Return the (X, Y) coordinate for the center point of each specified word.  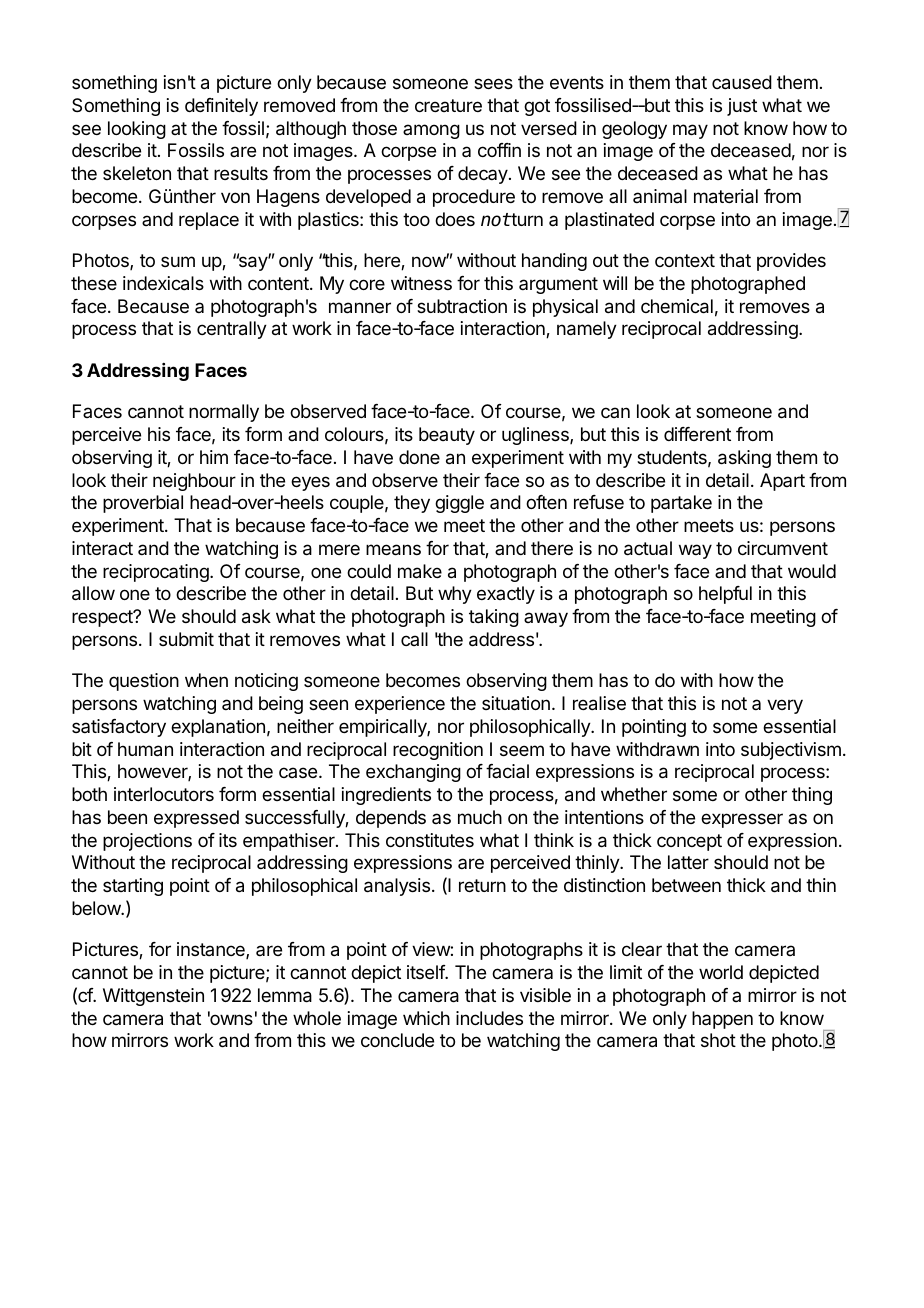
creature (448, 105)
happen (722, 1020)
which (426, 1018)
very (785, 706)
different (697, 434)
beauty (447, 436)
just (742, 107)
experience (400, 705)
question (144, 682)
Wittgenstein (153, 997)
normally (224, 413)
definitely (221, 107)
